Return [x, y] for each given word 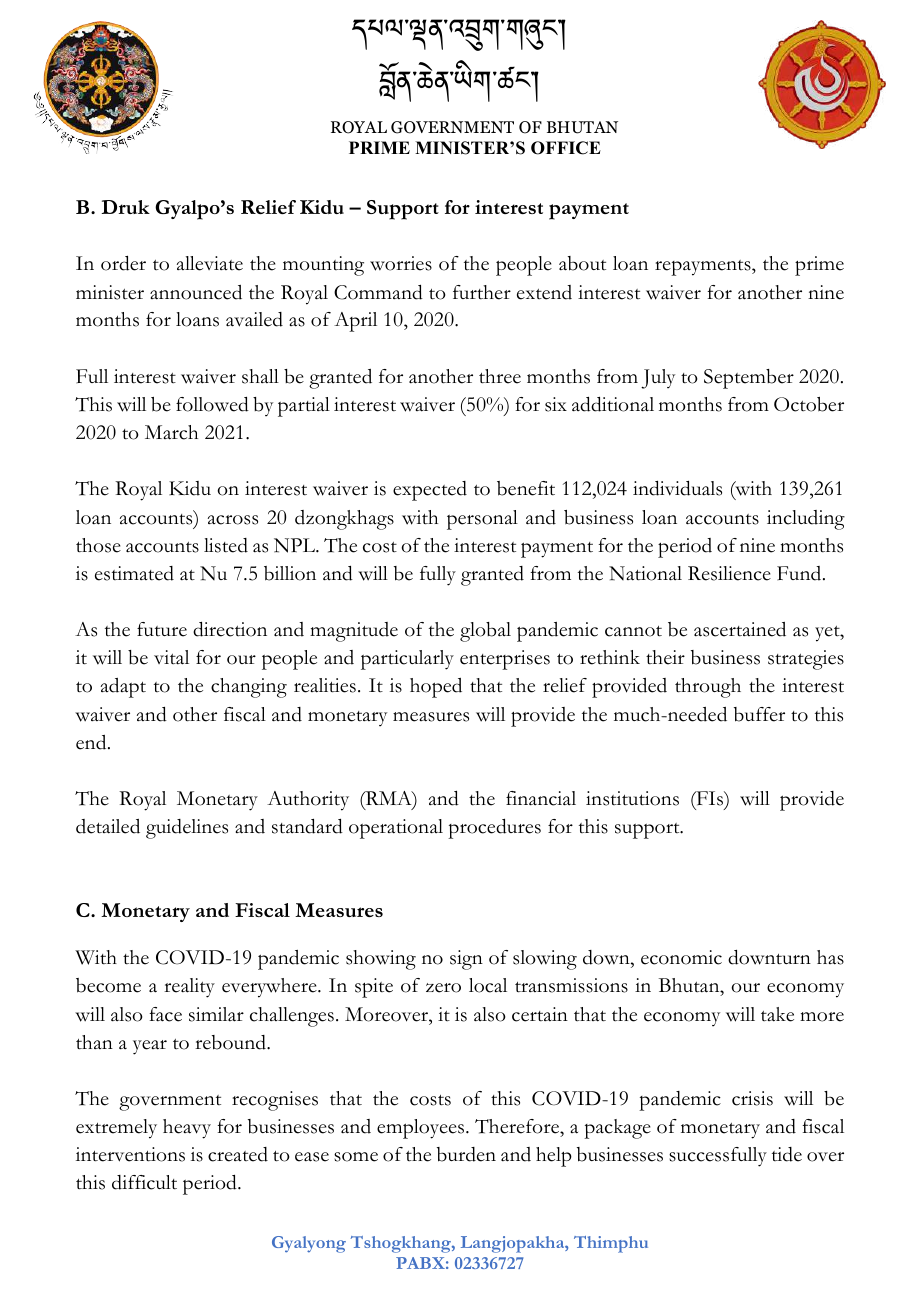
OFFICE [566, 148]
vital [171, 657]
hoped [436, 688]
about [582, 263]
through [708, 688]
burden [466, 1154]
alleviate [210, 263]
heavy [187, 1129]
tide [787, 1154]
